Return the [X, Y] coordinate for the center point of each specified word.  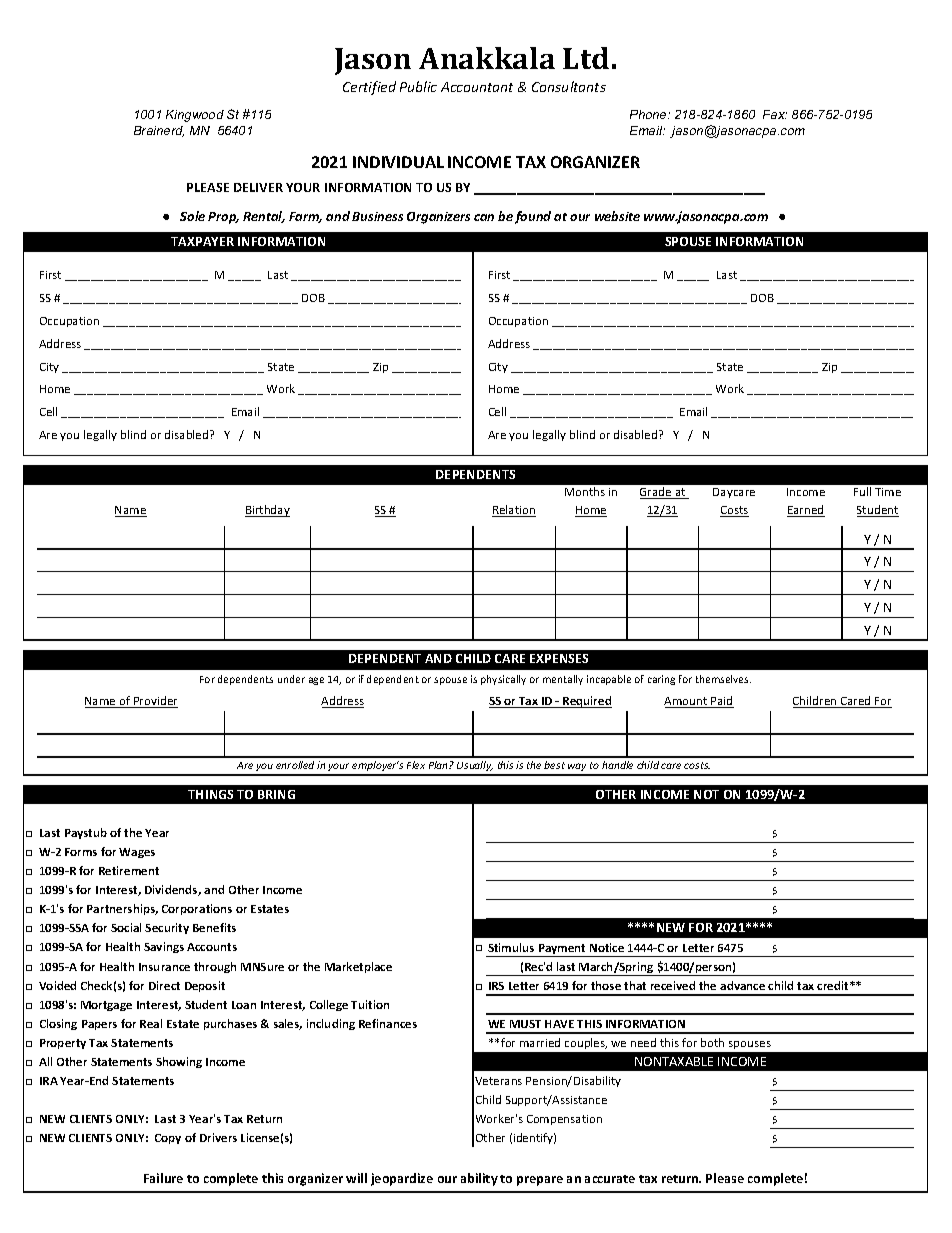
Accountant [477, 87]
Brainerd [159, 131]
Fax [775, 114]
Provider [155, 702]
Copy [168, 1139]
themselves [723, 679]
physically [503, 680]
